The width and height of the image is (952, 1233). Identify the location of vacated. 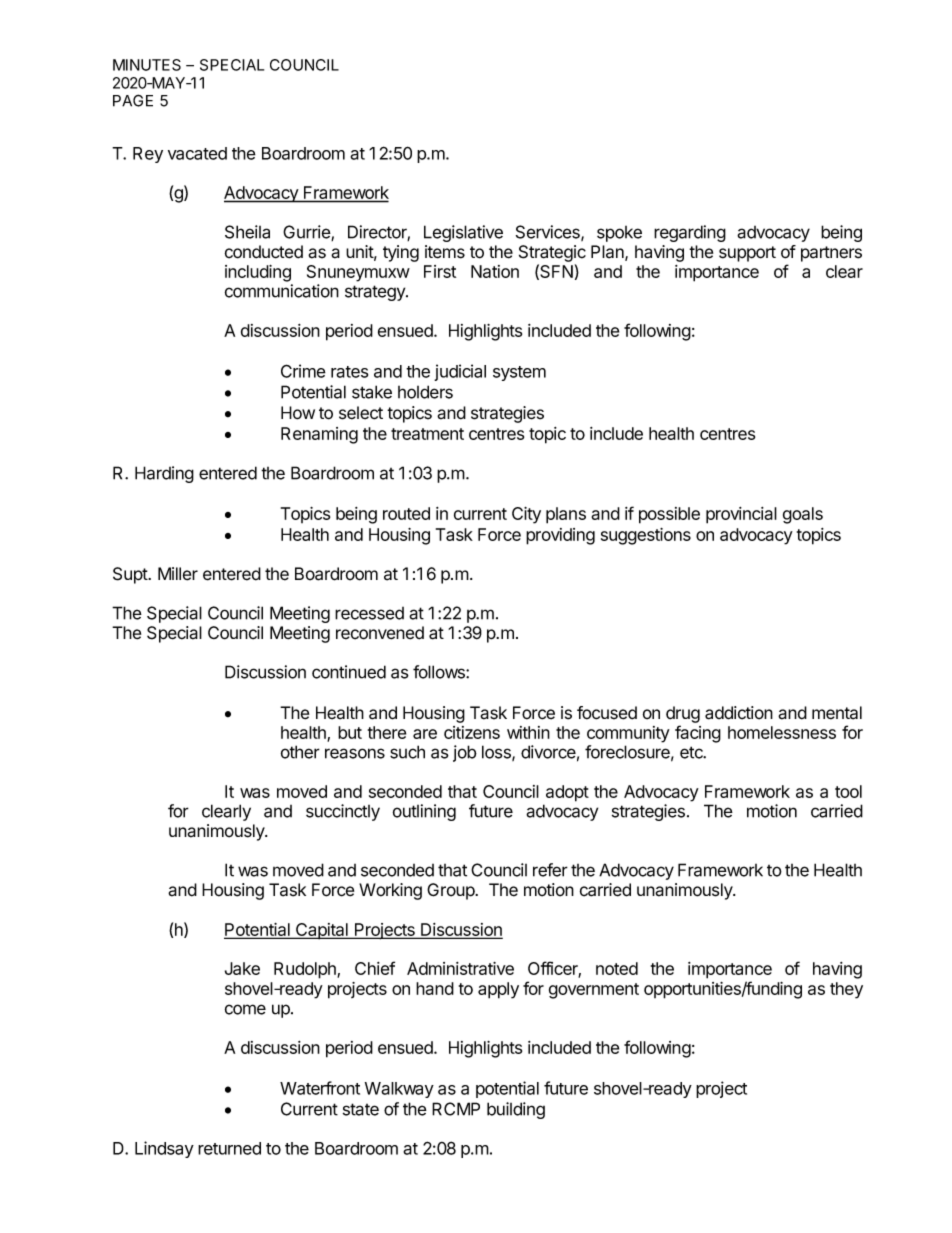
(197, 153).
